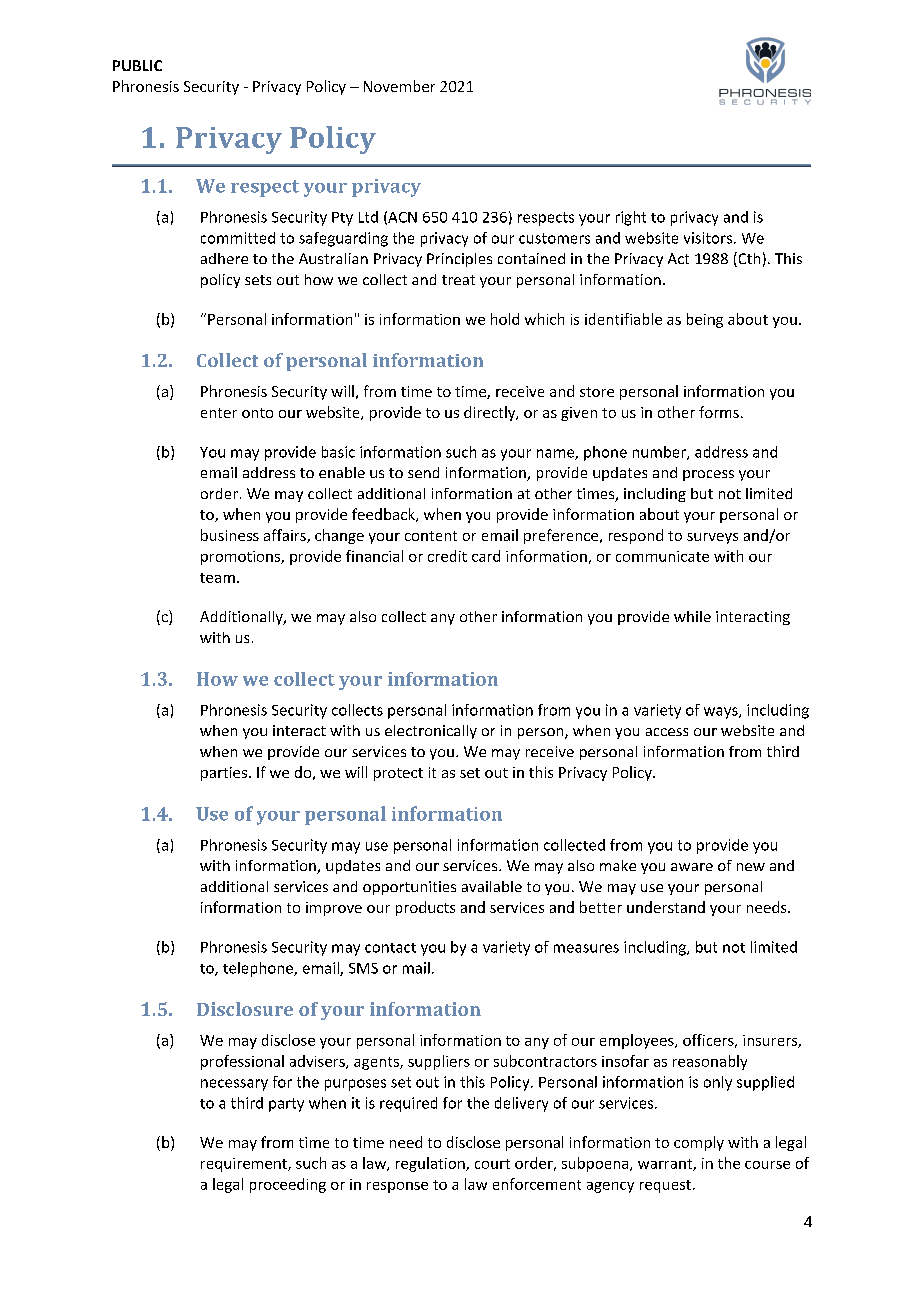 This screenshot has height=1308, width=924. Describe the element at coordinates (425, 908) in the screenshot. I see `products` at that location.
